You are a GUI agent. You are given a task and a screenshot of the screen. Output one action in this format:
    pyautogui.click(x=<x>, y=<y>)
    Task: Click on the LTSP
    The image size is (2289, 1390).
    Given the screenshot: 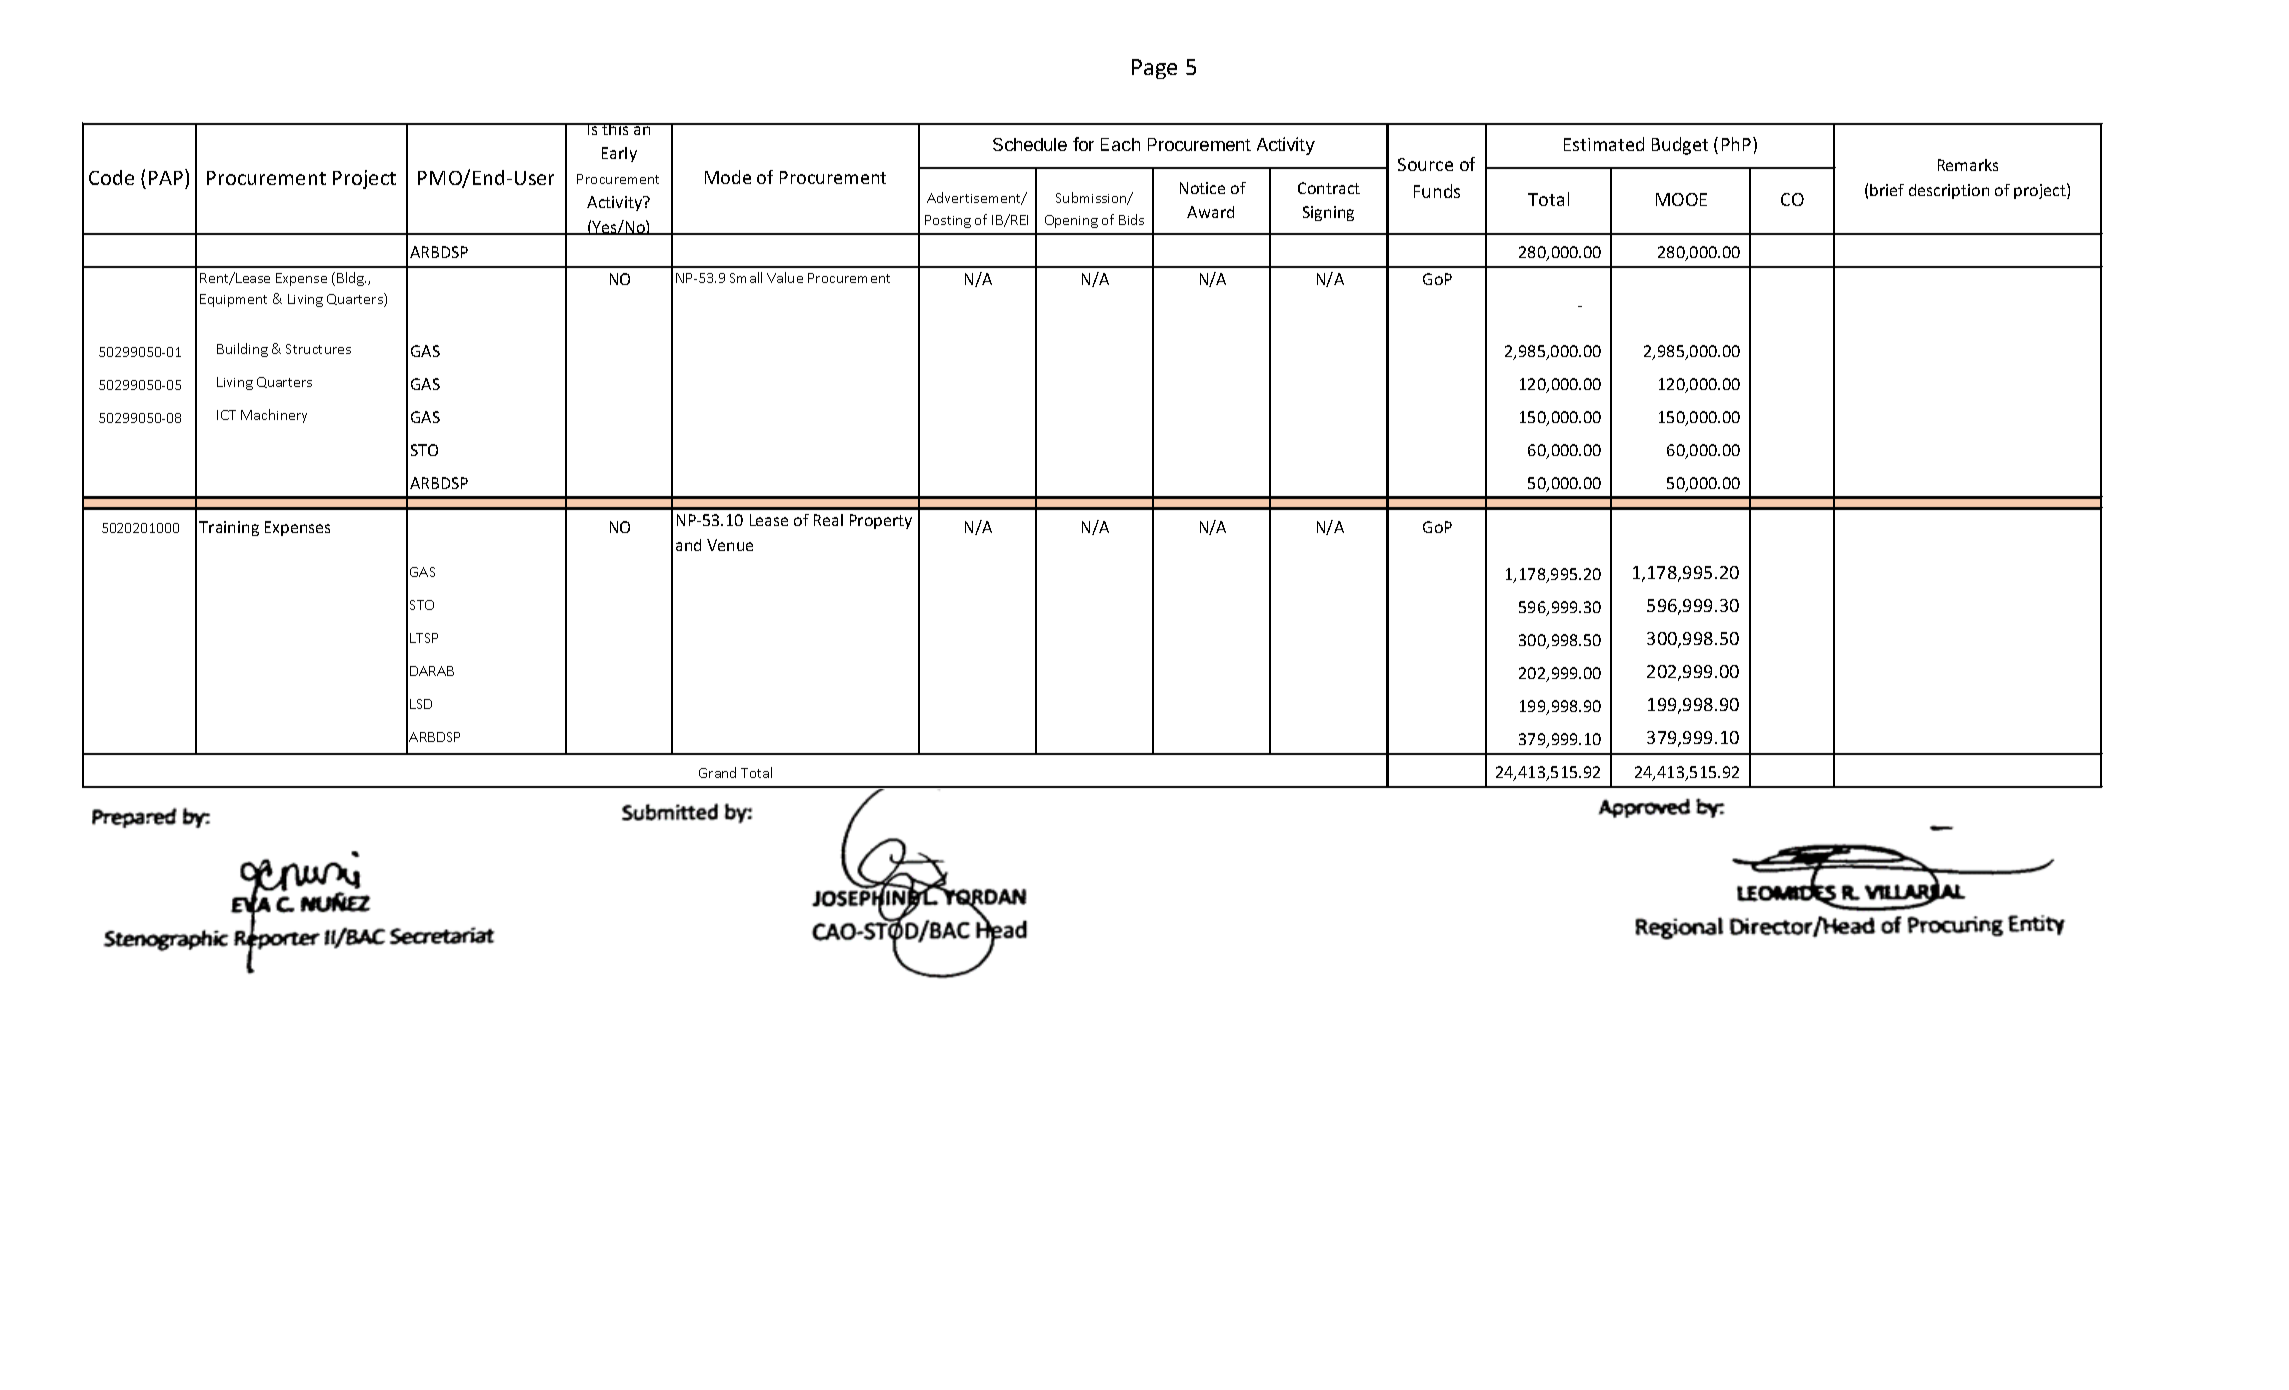 What is the action you would take?
    pyautogui.click(x=424, y=638)
